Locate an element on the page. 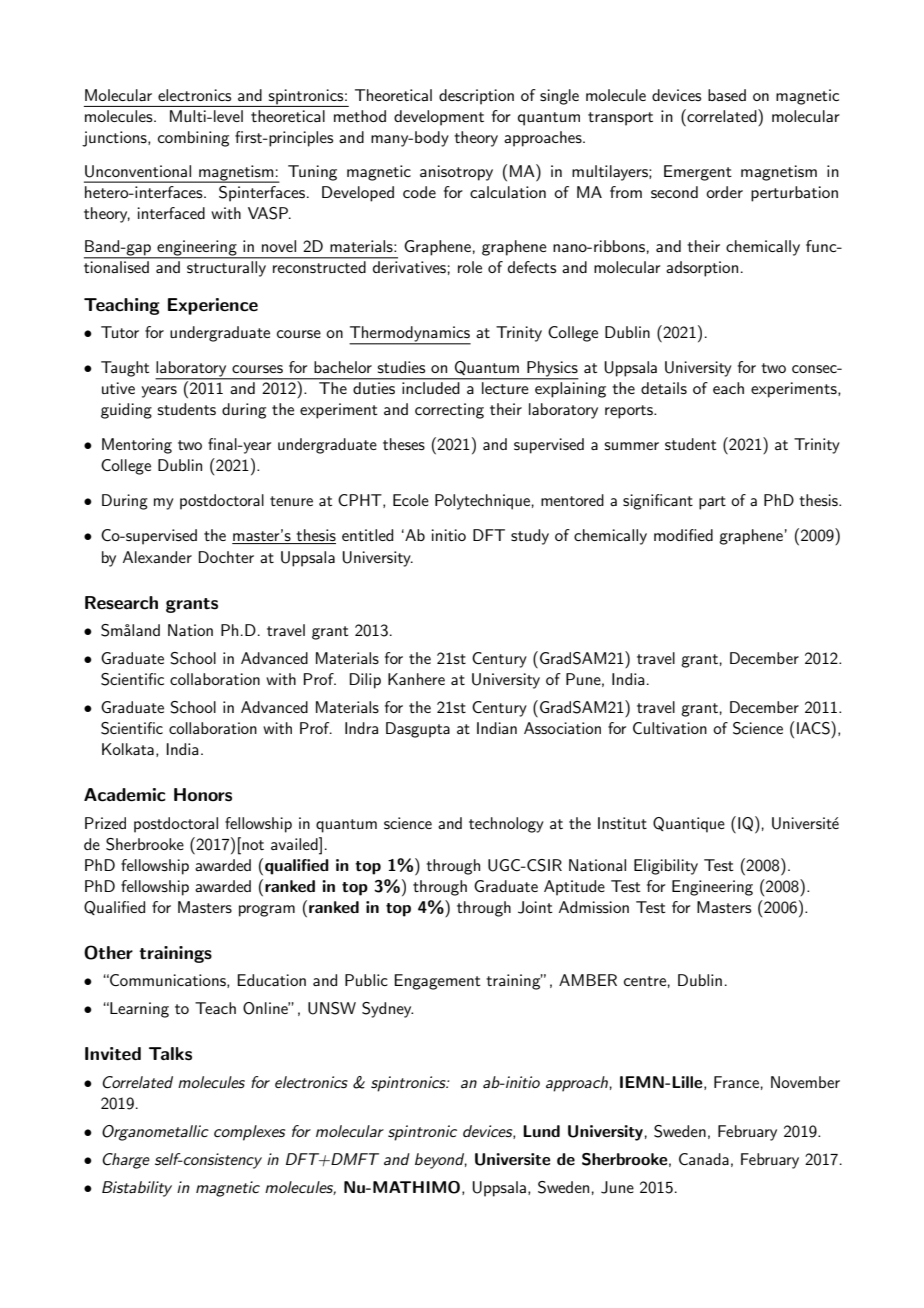 The width and height of the page is (924, 1308). Engagement is located at coordinates (437, 982).
